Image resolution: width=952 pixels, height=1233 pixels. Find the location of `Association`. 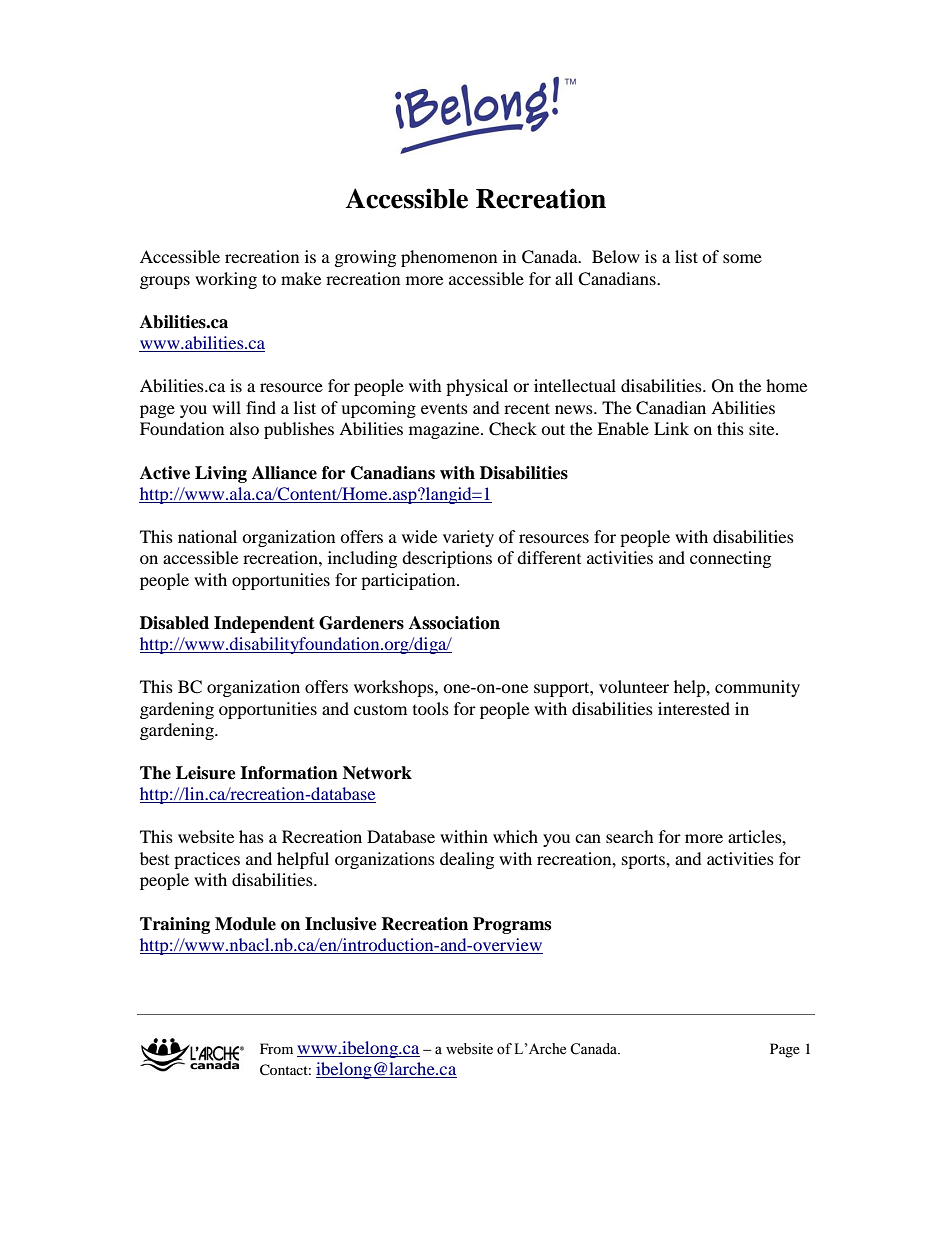

Association is located at coordinates (454, 623).
